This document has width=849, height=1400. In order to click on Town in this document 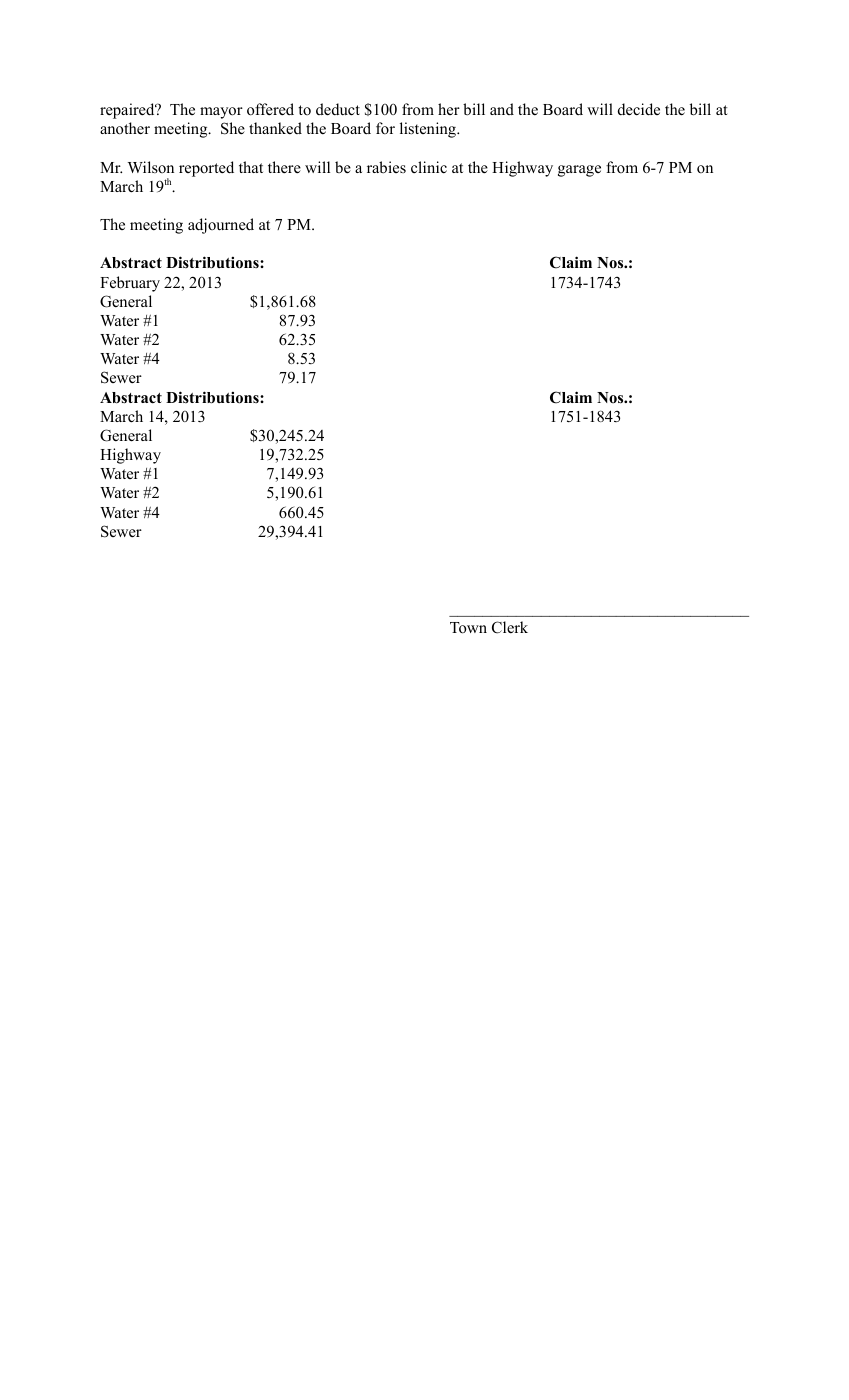, I will do `click(468, 628)`.
